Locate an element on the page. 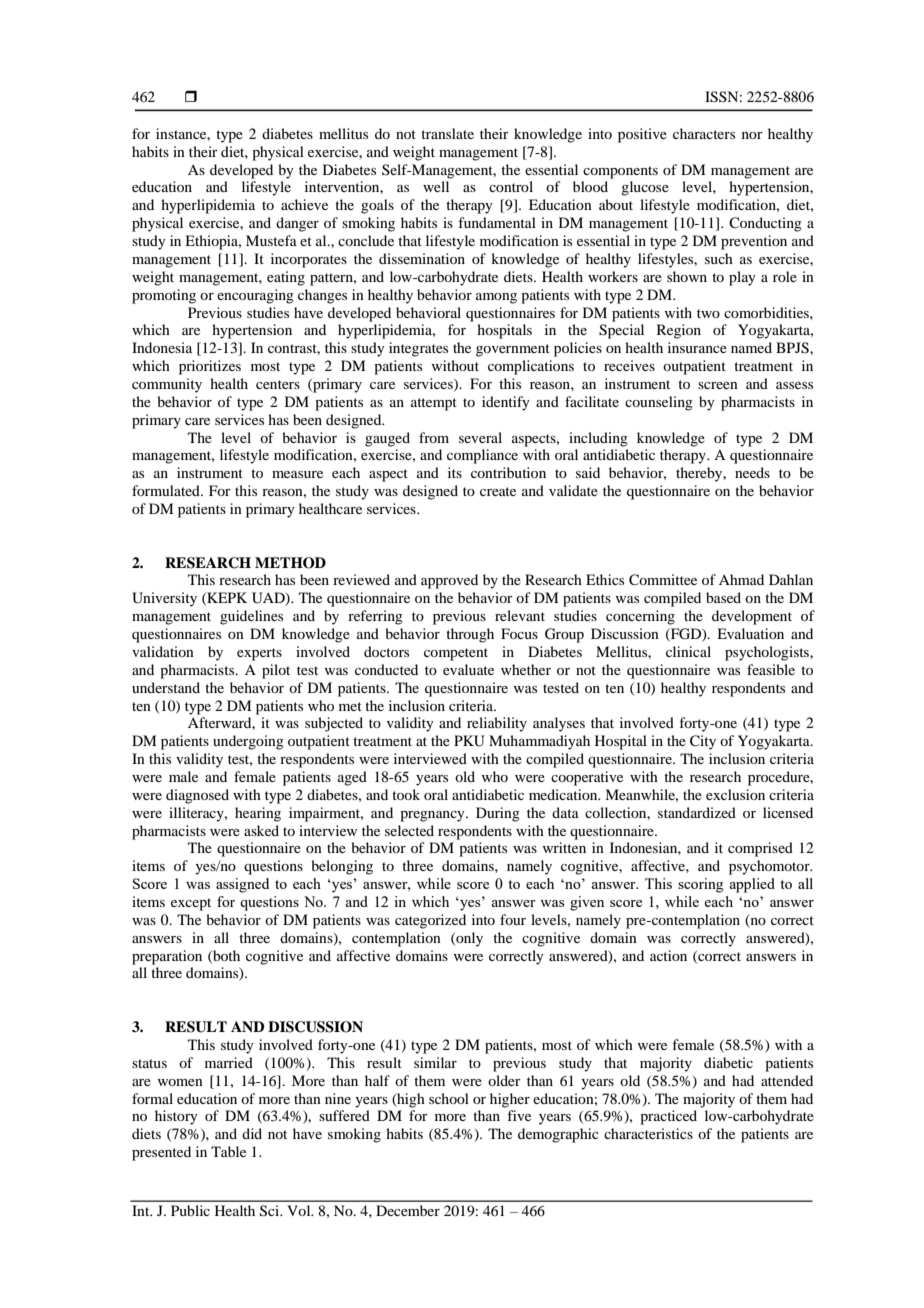  clinical is located at coordinates (688, 651).
